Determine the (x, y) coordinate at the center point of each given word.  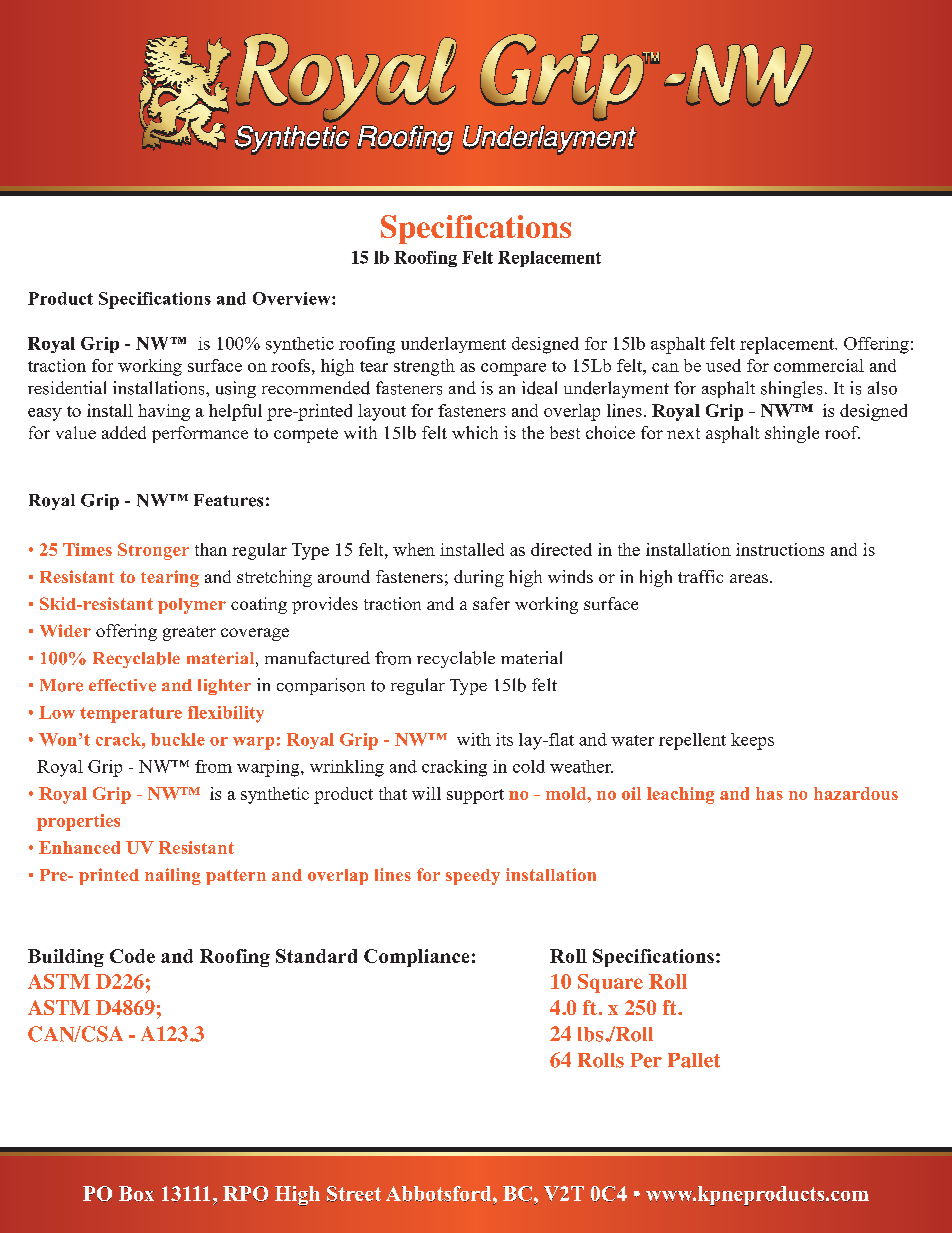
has (769, 793)
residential (67, 388)
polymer (192, 606)
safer (491, 603)
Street (354, 1194)
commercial (819, 365)
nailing (173, 876)
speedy (473, 877)
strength (424, 367)
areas (749, 578)
